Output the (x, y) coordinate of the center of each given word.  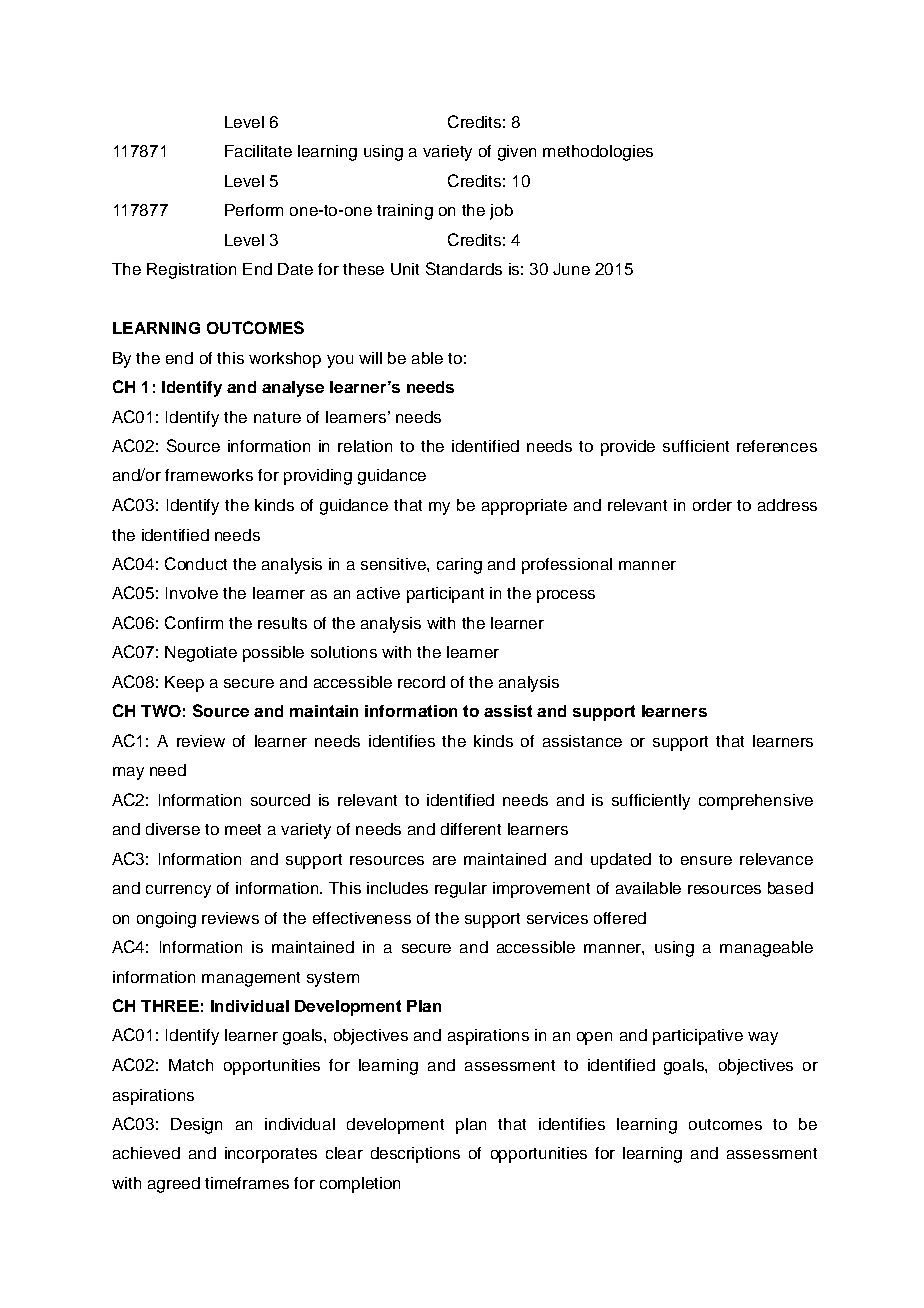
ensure (706, 860)
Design (196, 1126)
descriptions (415, 1155)
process (566, 596)
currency (178, 891)
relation (365, 446)
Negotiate (201, 654)
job (501, 212)
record (421, 682)
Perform (254, 210)
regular (461, 890)
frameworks (209, 475)
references (777, 446)
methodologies (598, 153)
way (763, 1038)
